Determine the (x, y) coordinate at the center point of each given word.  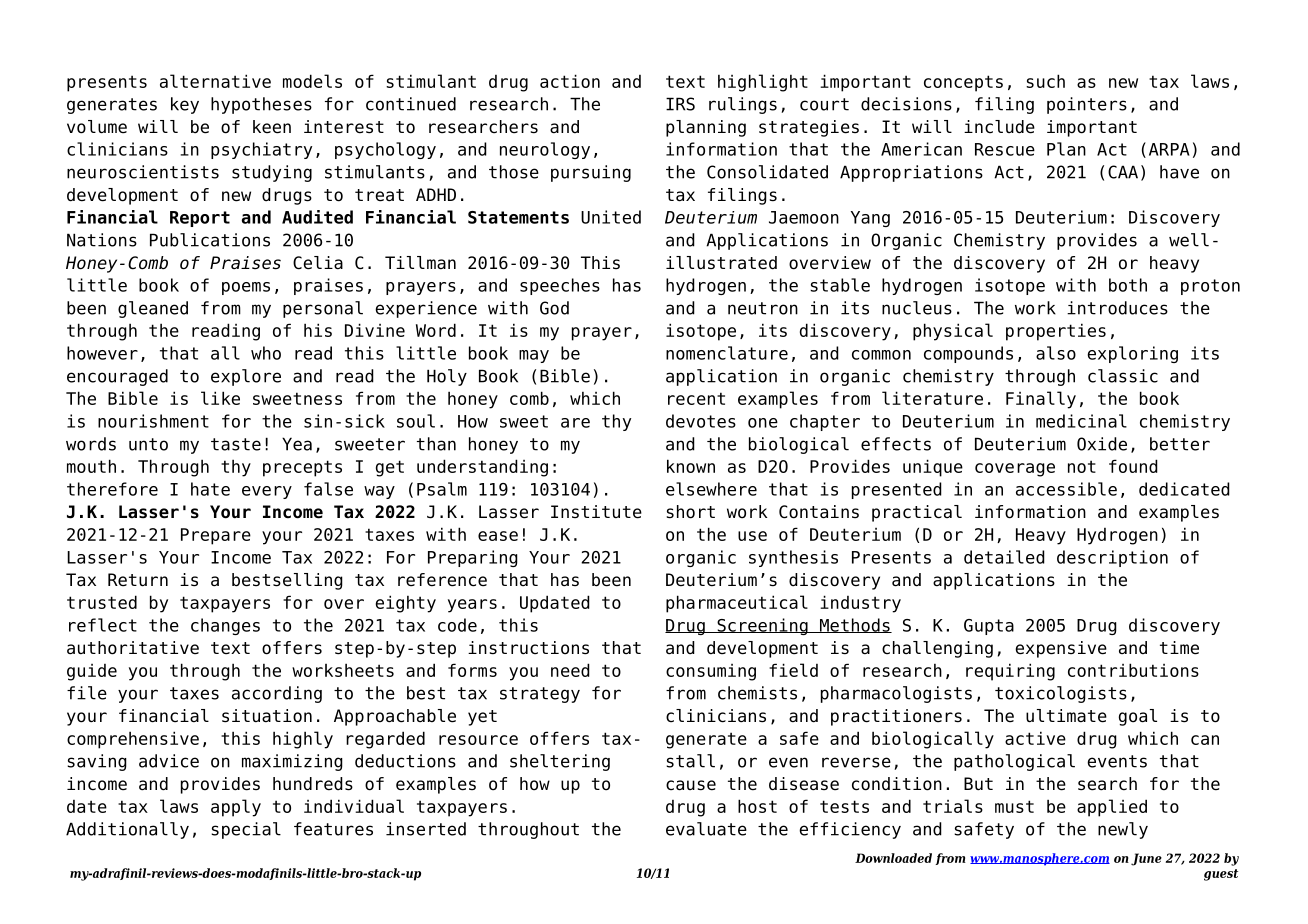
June (1146, 859)
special (246, 830)
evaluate (706, 829)
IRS (680, 104)
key (185, 105)
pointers (1087, 105)
